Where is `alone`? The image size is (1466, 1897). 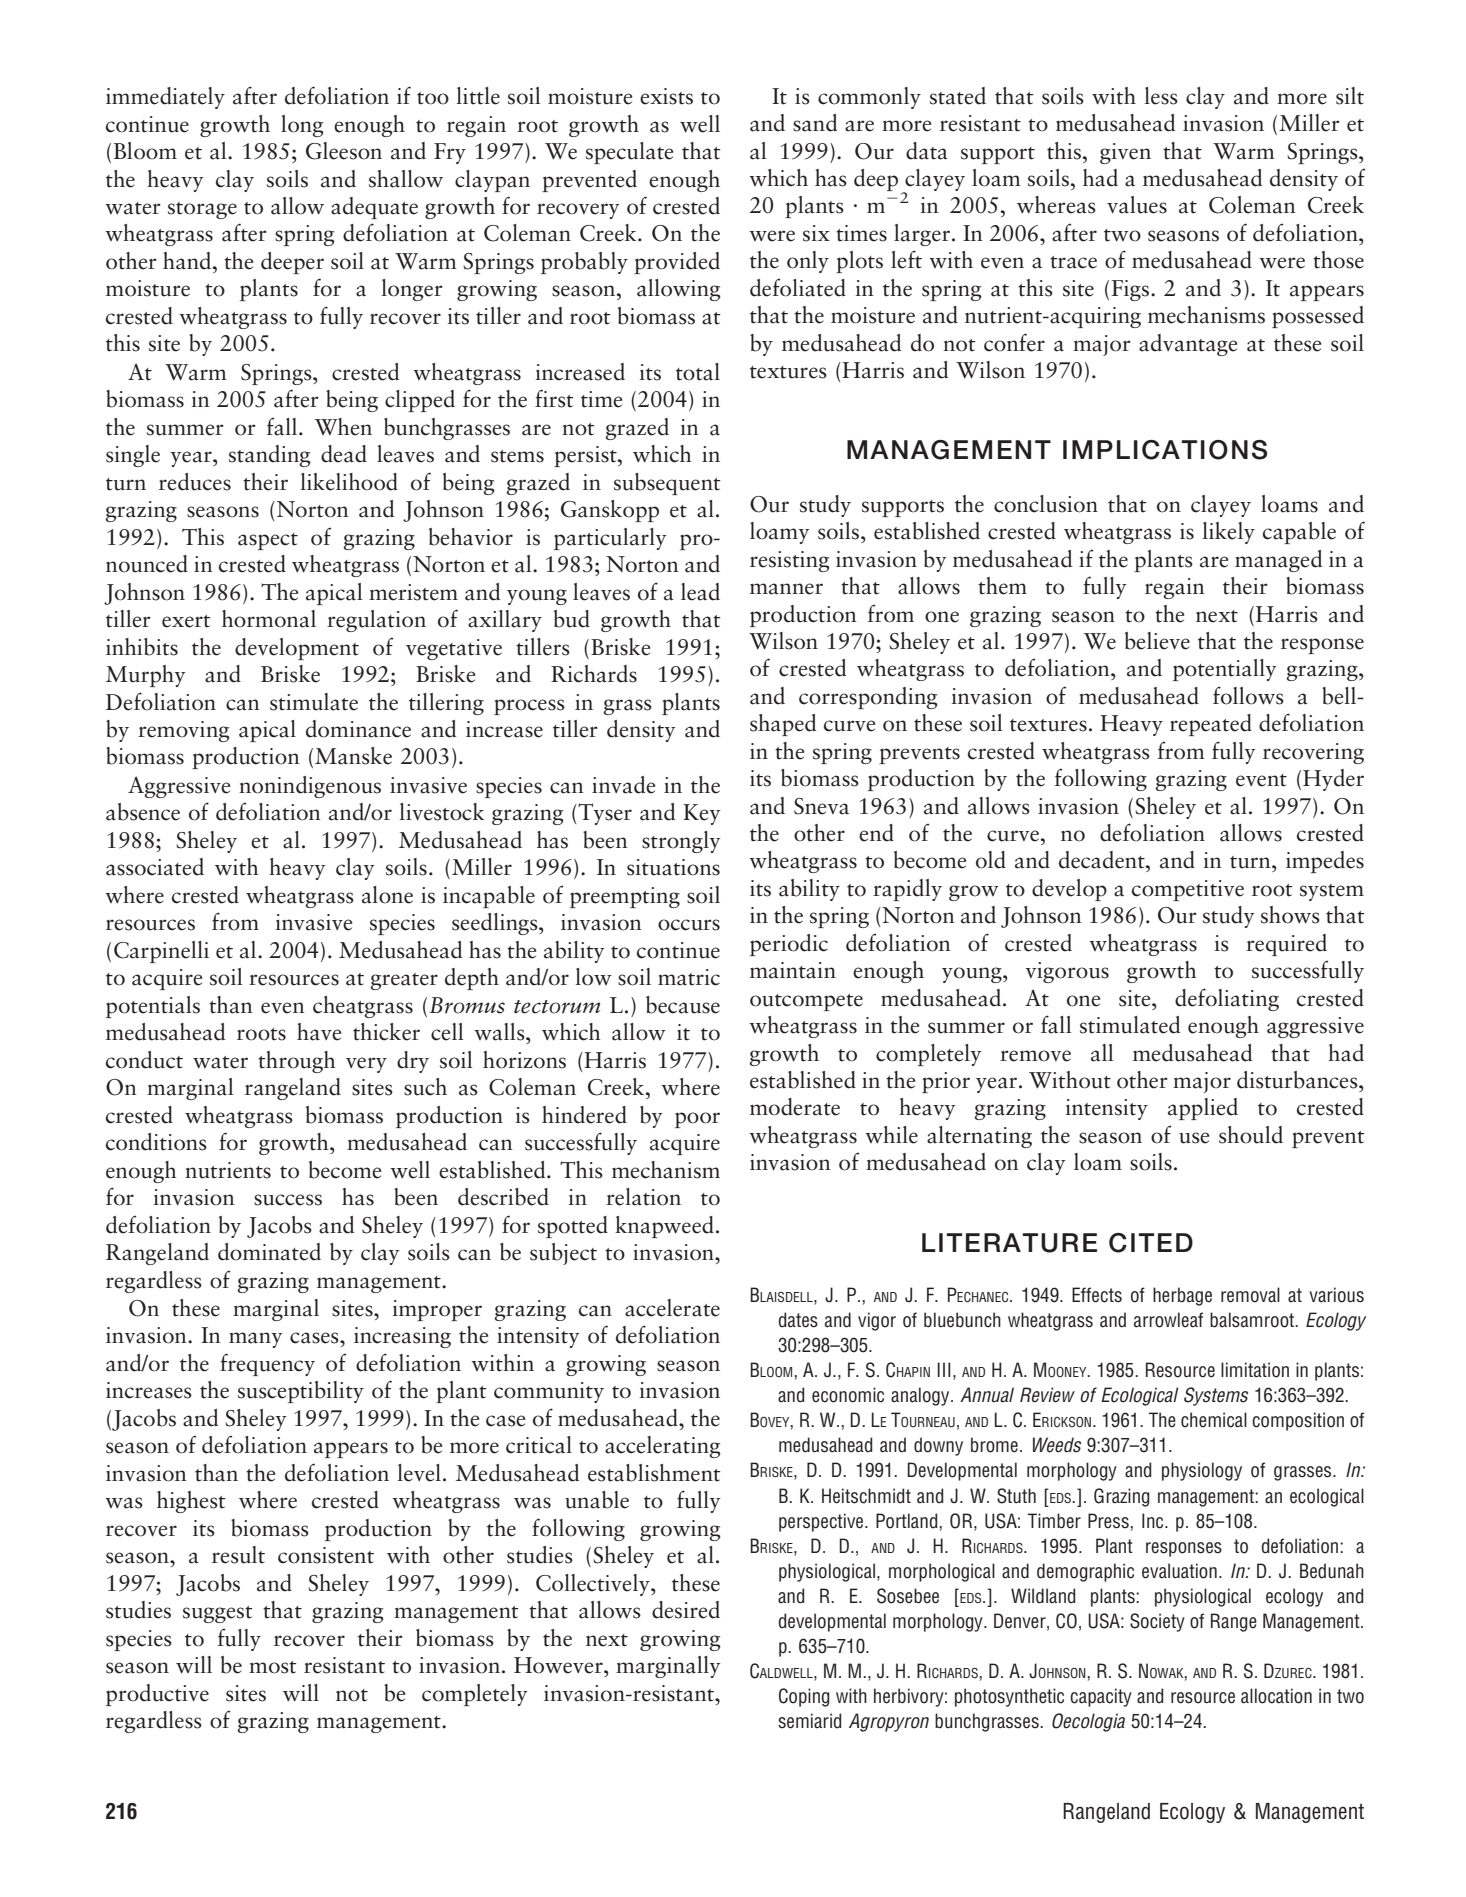
alone is located at coordinates (387, 895).
